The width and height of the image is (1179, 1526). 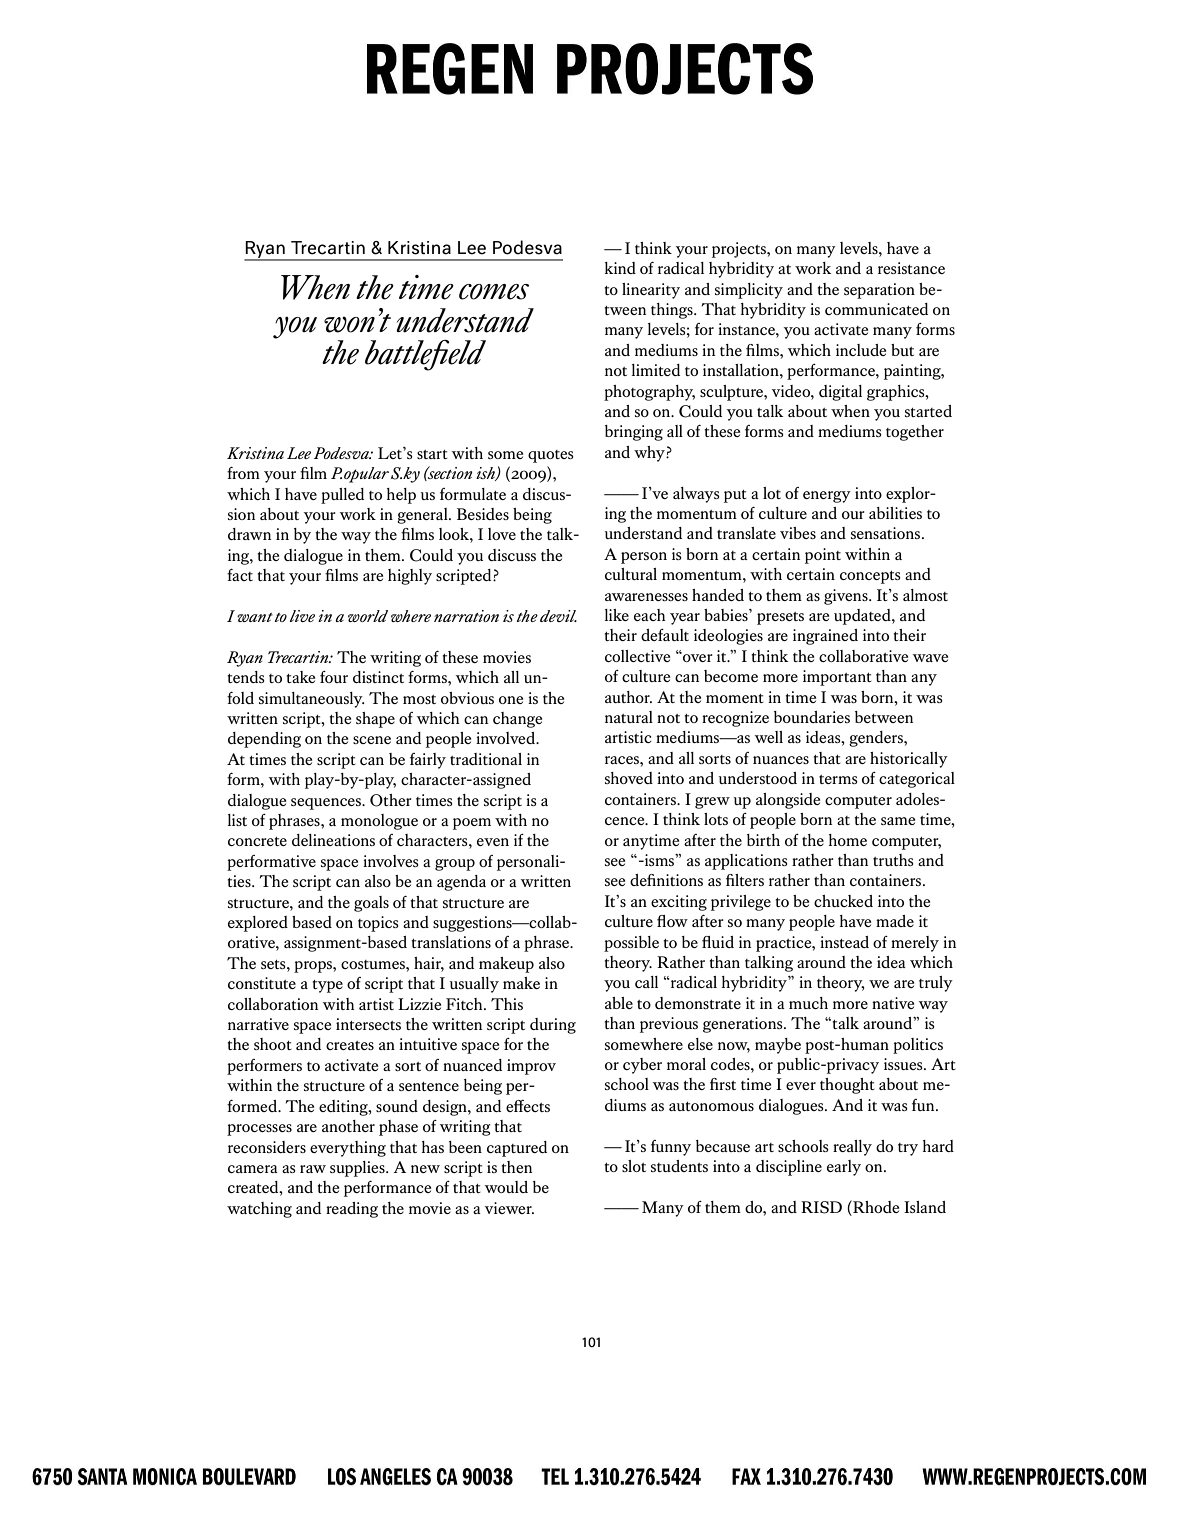 What do you see at coordinates (419, 248) in the image?
I see `Kristina` at bounding box center [419, 248].
